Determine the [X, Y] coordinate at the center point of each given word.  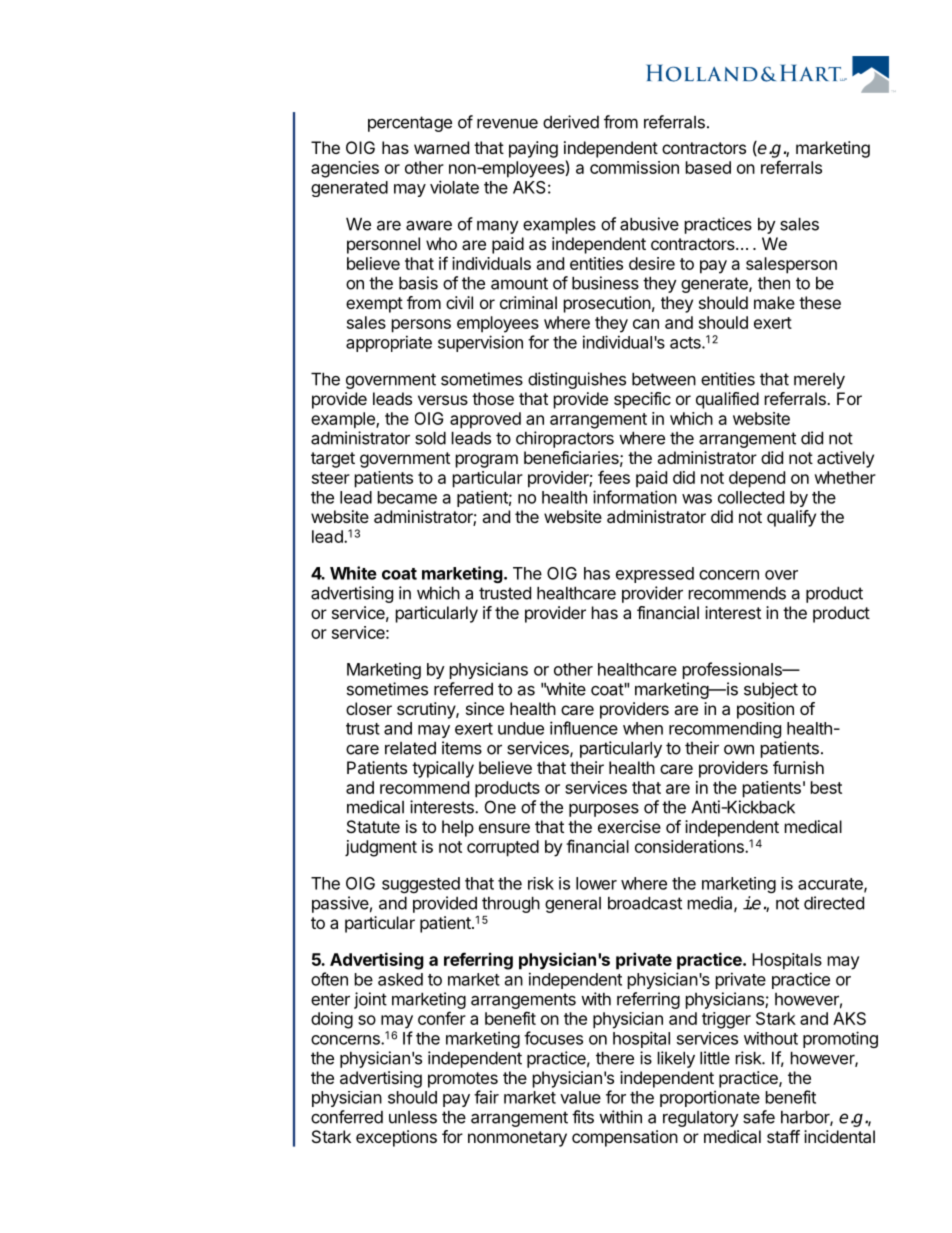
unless [413, 1117]
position [765, 710]
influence [584, 728]
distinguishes [577, 380]
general [573, 905]
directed [834, 903]
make [774, 302]
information [635, 497]
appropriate [389, 343]
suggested [421, 885]
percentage [410, 124]
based [708, 167]
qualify [791, 518]
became [407, 497]
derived [571, 122]
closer [369, 708]
